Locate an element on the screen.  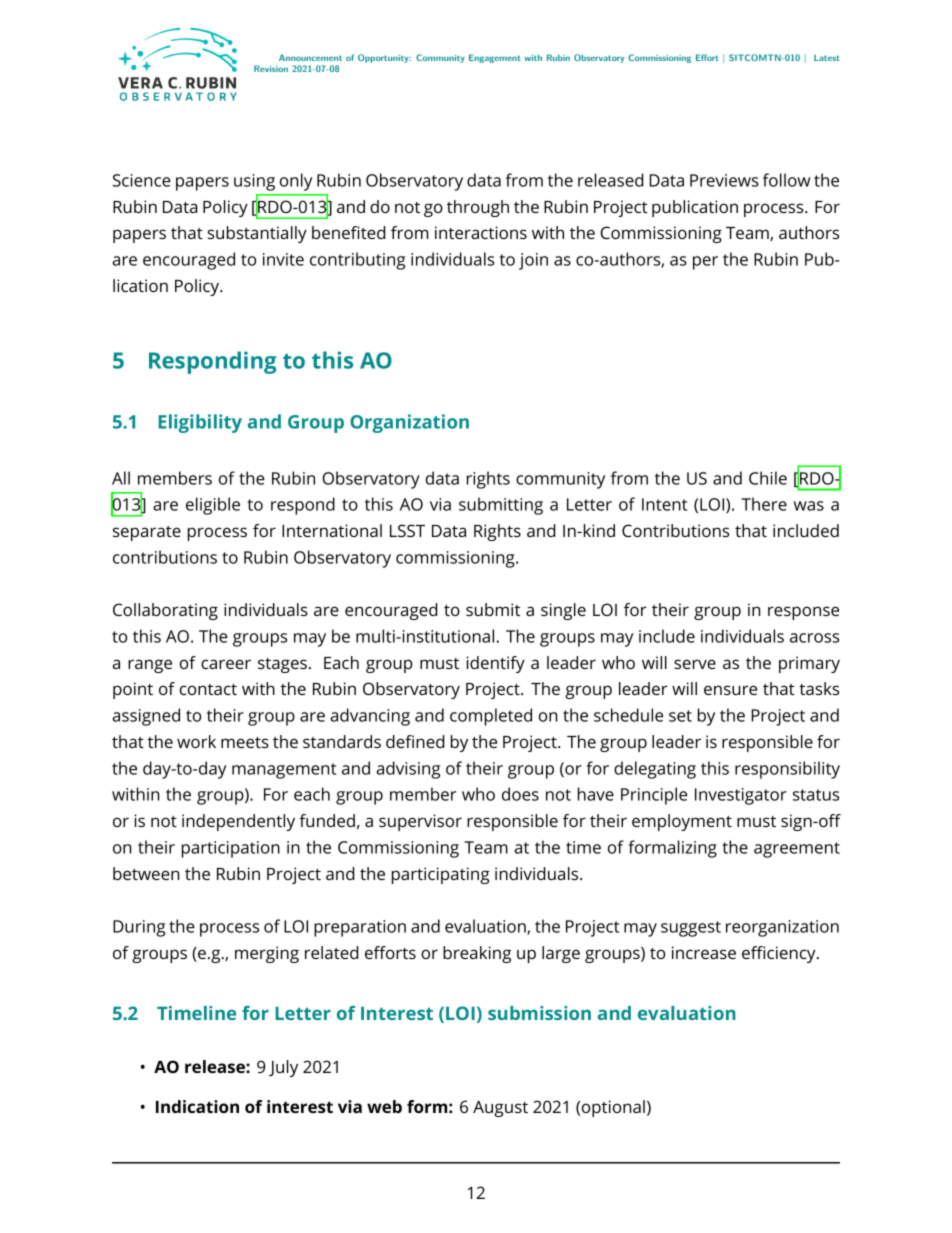
single is located at coordinates (563, 611).
